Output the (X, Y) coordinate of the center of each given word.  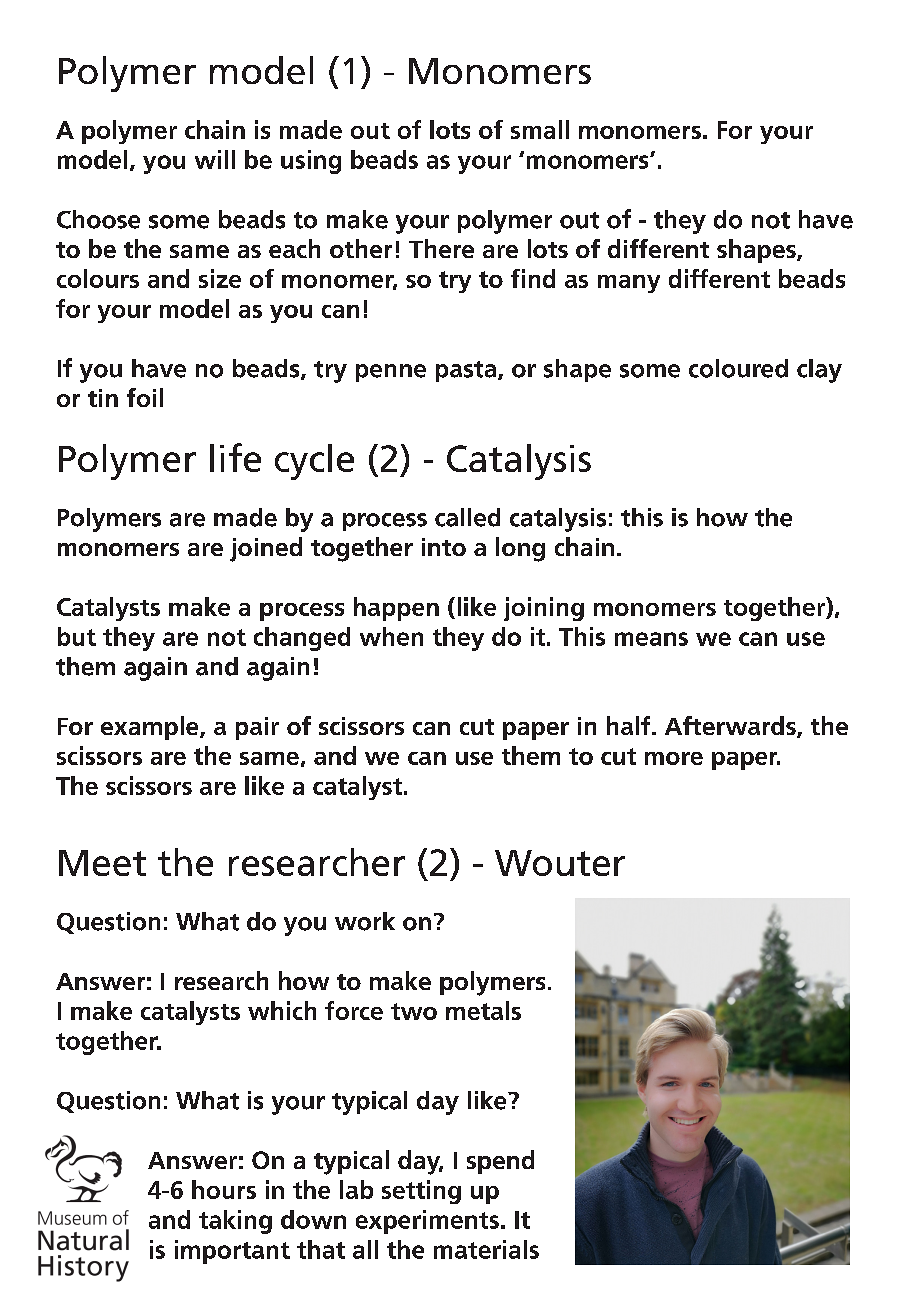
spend (500, 1162)
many (629, 284)
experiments (427, 1222)
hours (224, 1189)
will (215, 159)
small (540, 129)
